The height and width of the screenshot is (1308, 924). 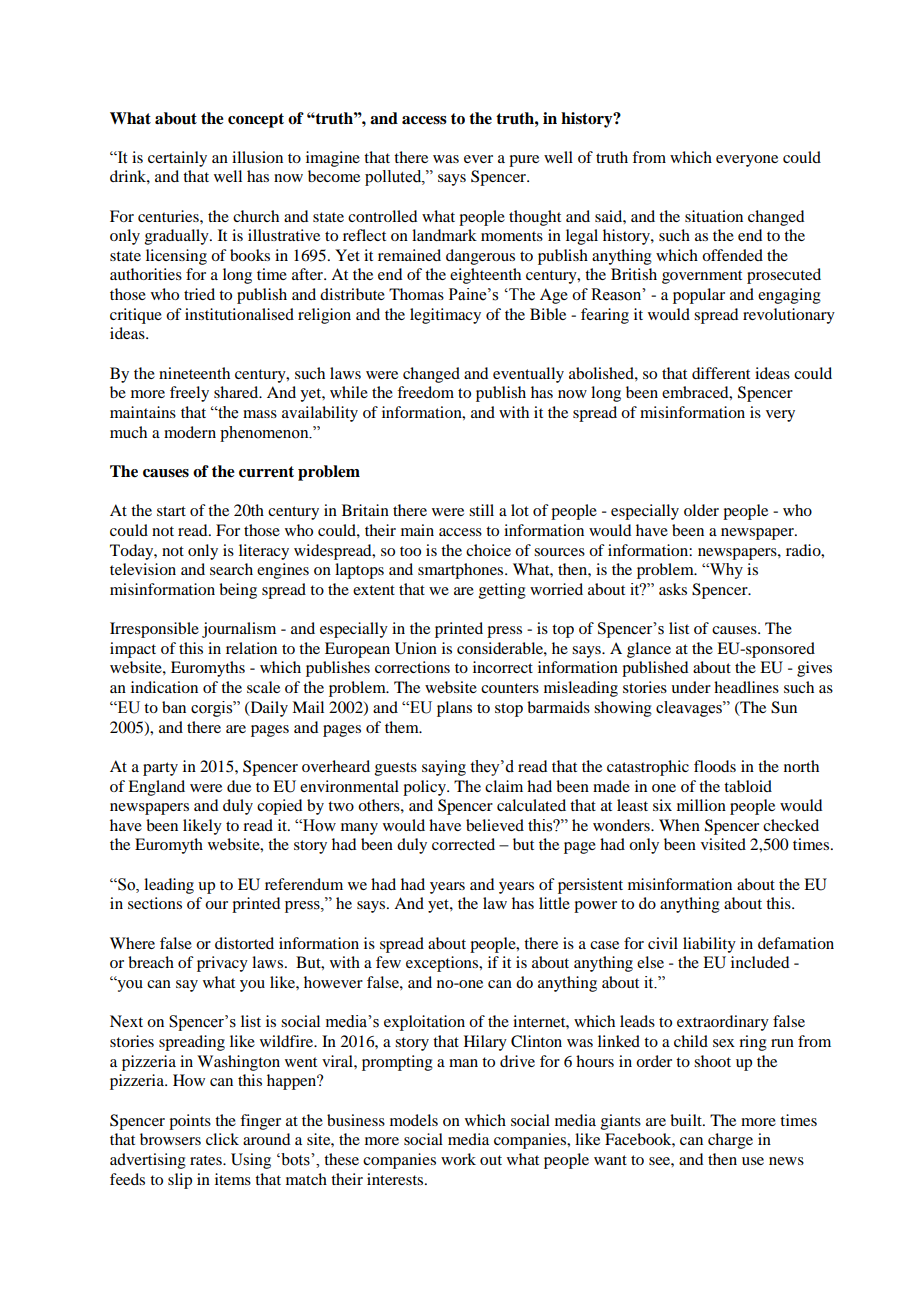 I want to click on liability, so click(x=709, y=945).
